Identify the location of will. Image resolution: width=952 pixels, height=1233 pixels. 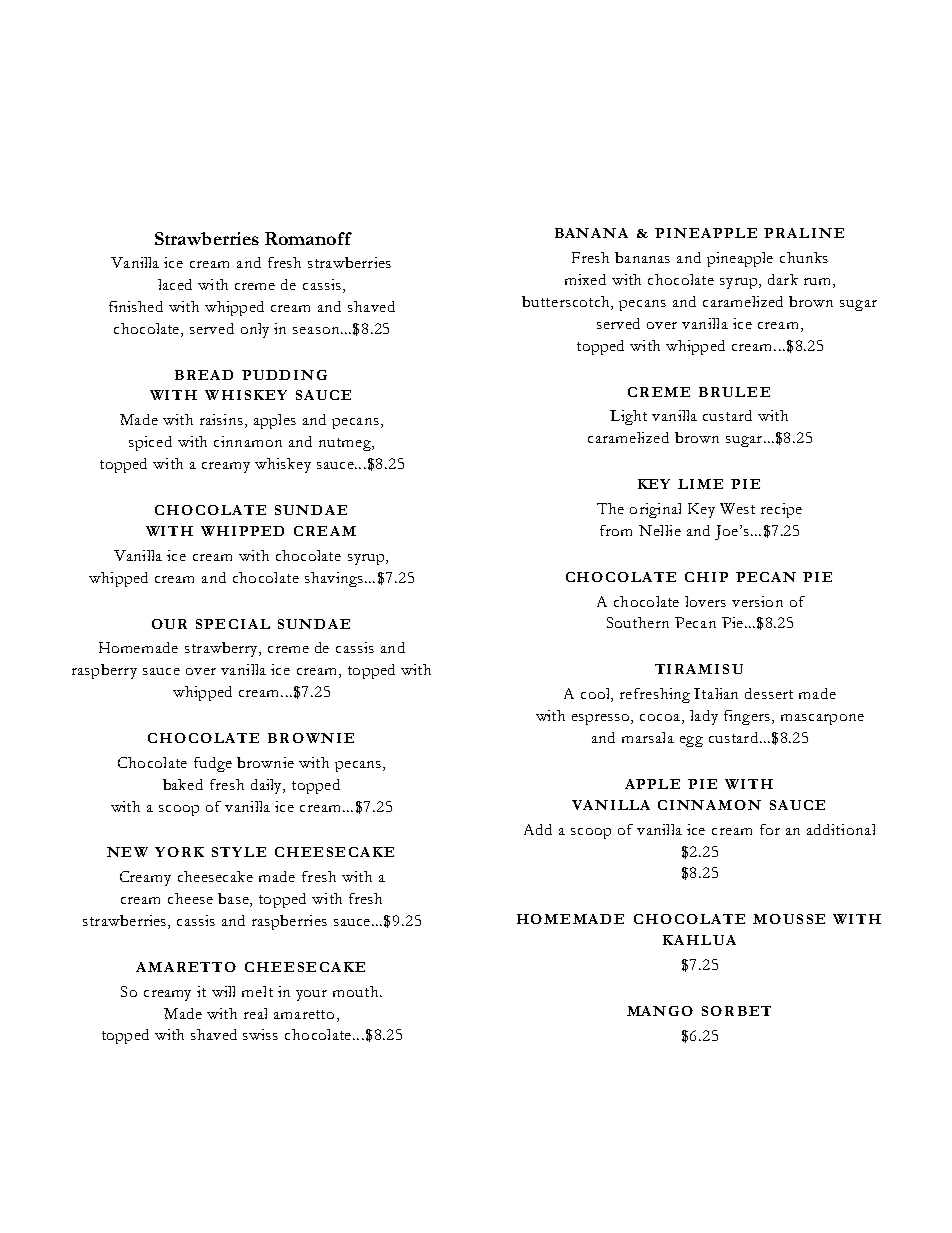
(223, 991).
